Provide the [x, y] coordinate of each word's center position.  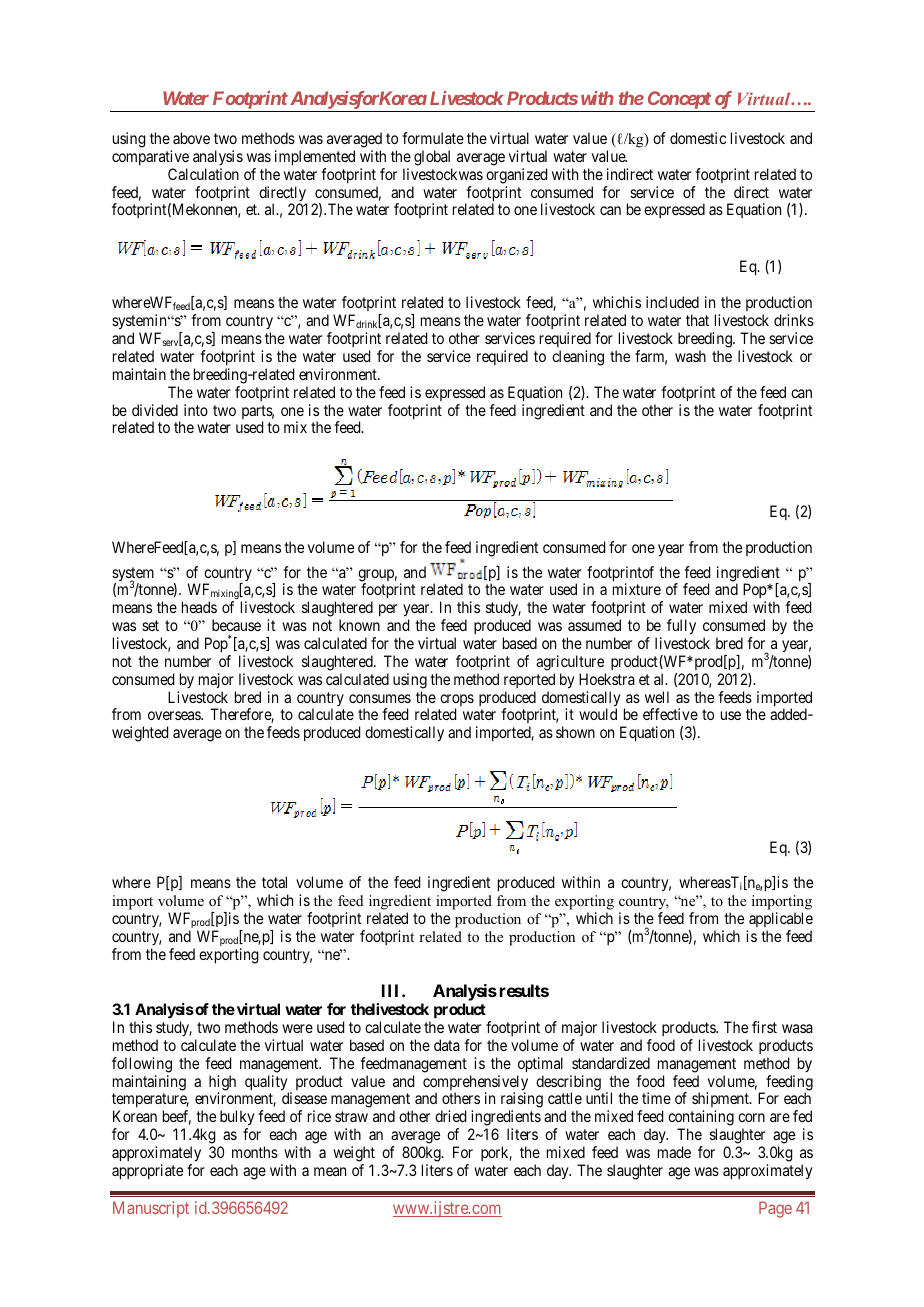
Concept [678, 101]
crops [457, 701]
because [236, 625]
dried [450, 1116]
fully [681, 627]
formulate [433, 138]
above [191, 138]
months [255, 1152]
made [674, 1152]
